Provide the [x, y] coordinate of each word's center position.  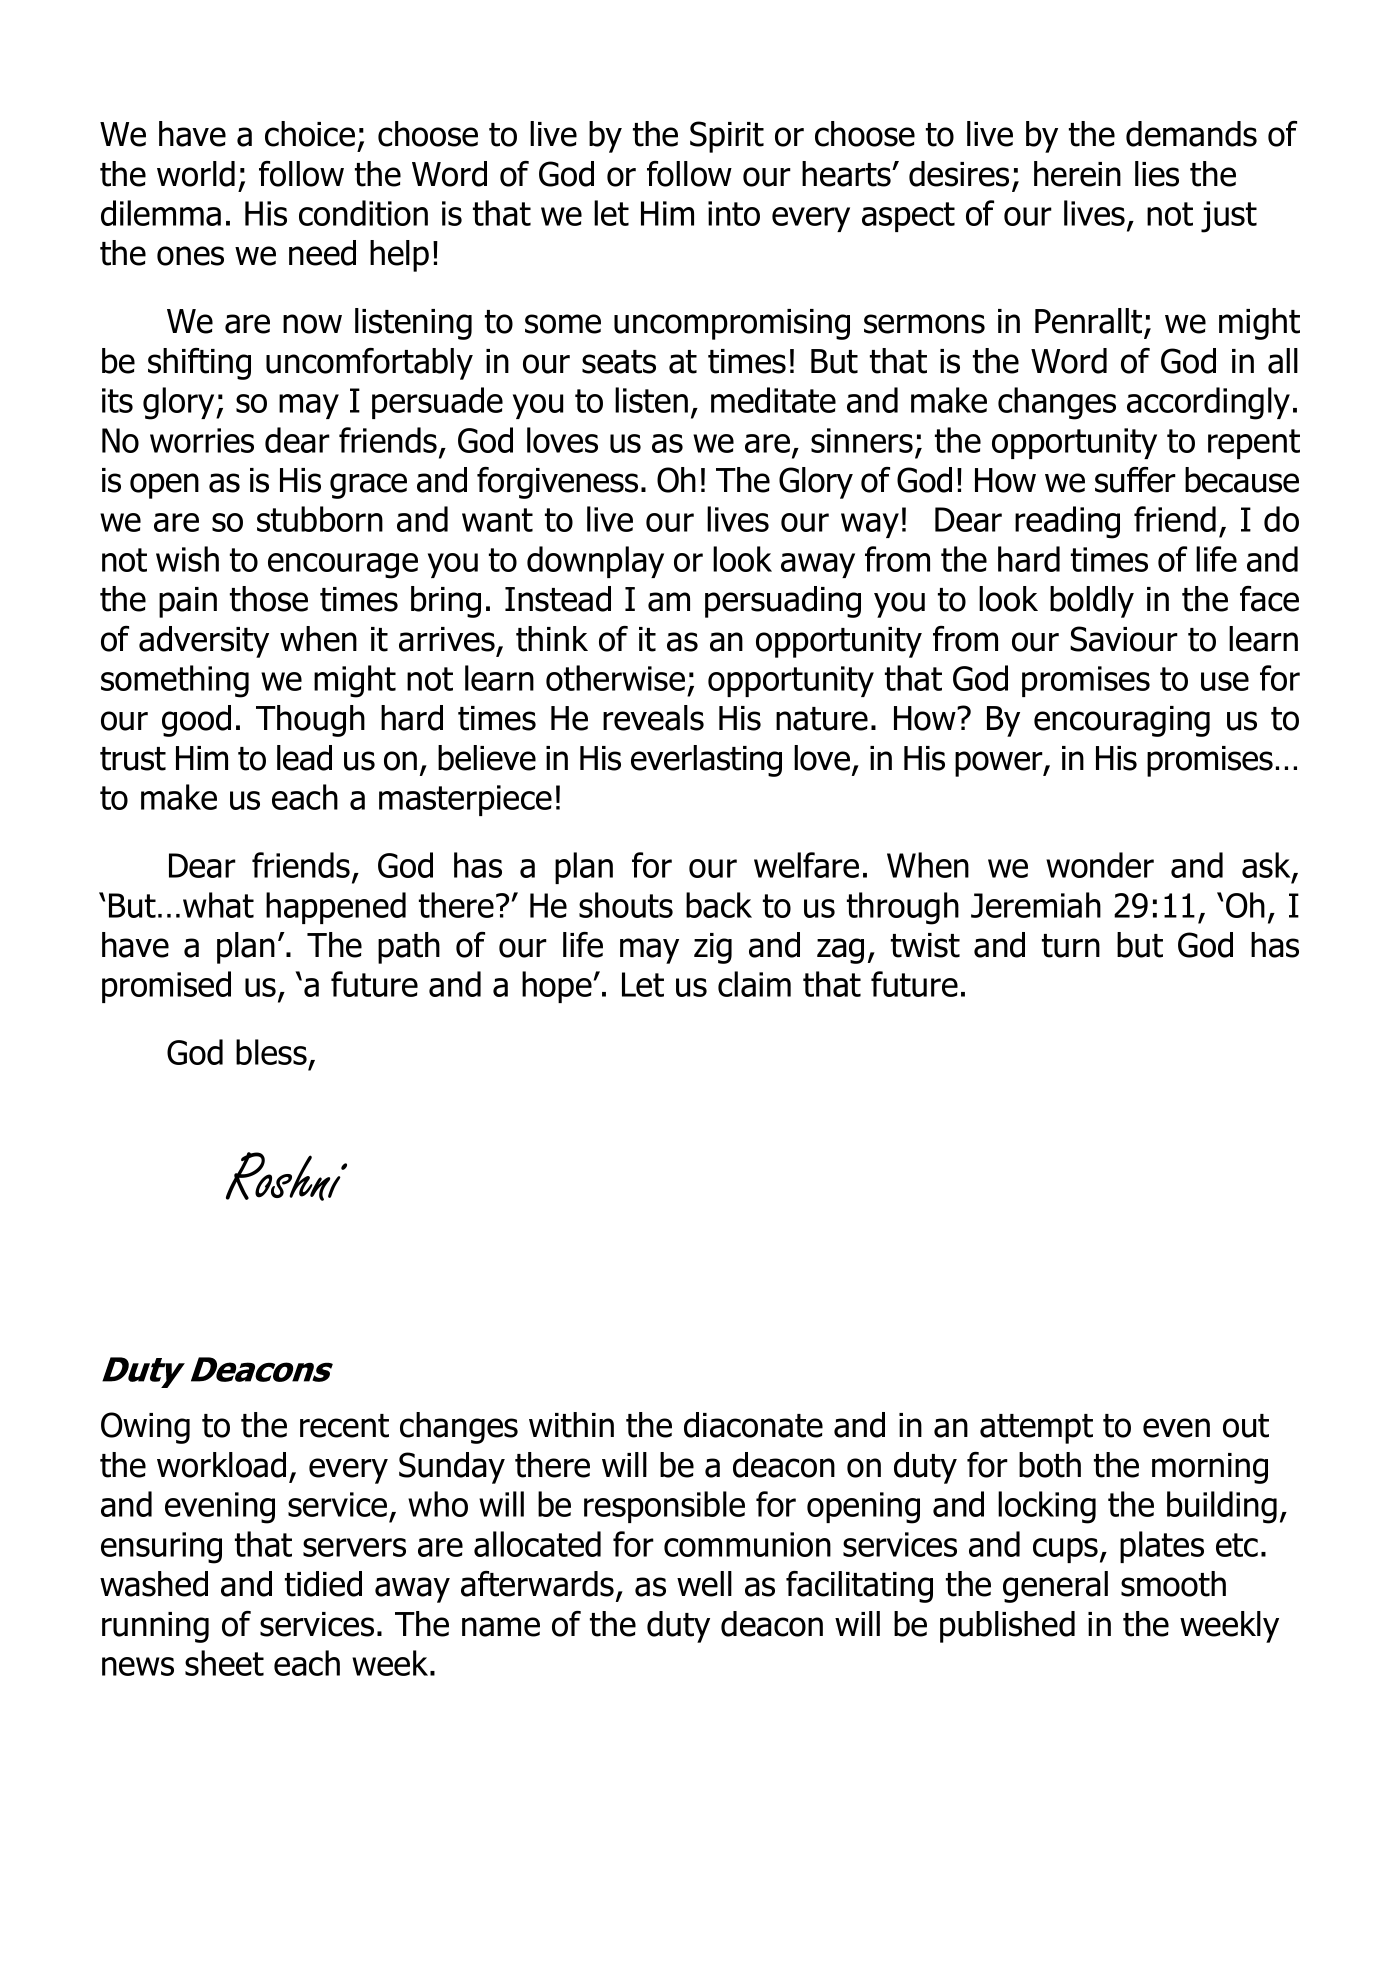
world [196, 174]
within [571, 1425]
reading [1067, 522]
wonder [1100, 865]
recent [344, 1426]
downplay [595, 562]
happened [336, 908]
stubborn [320, 519]
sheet [224, 1663]
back [719, 905]
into [734, 213]
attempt [1036, 1429]
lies [1157, 174]
